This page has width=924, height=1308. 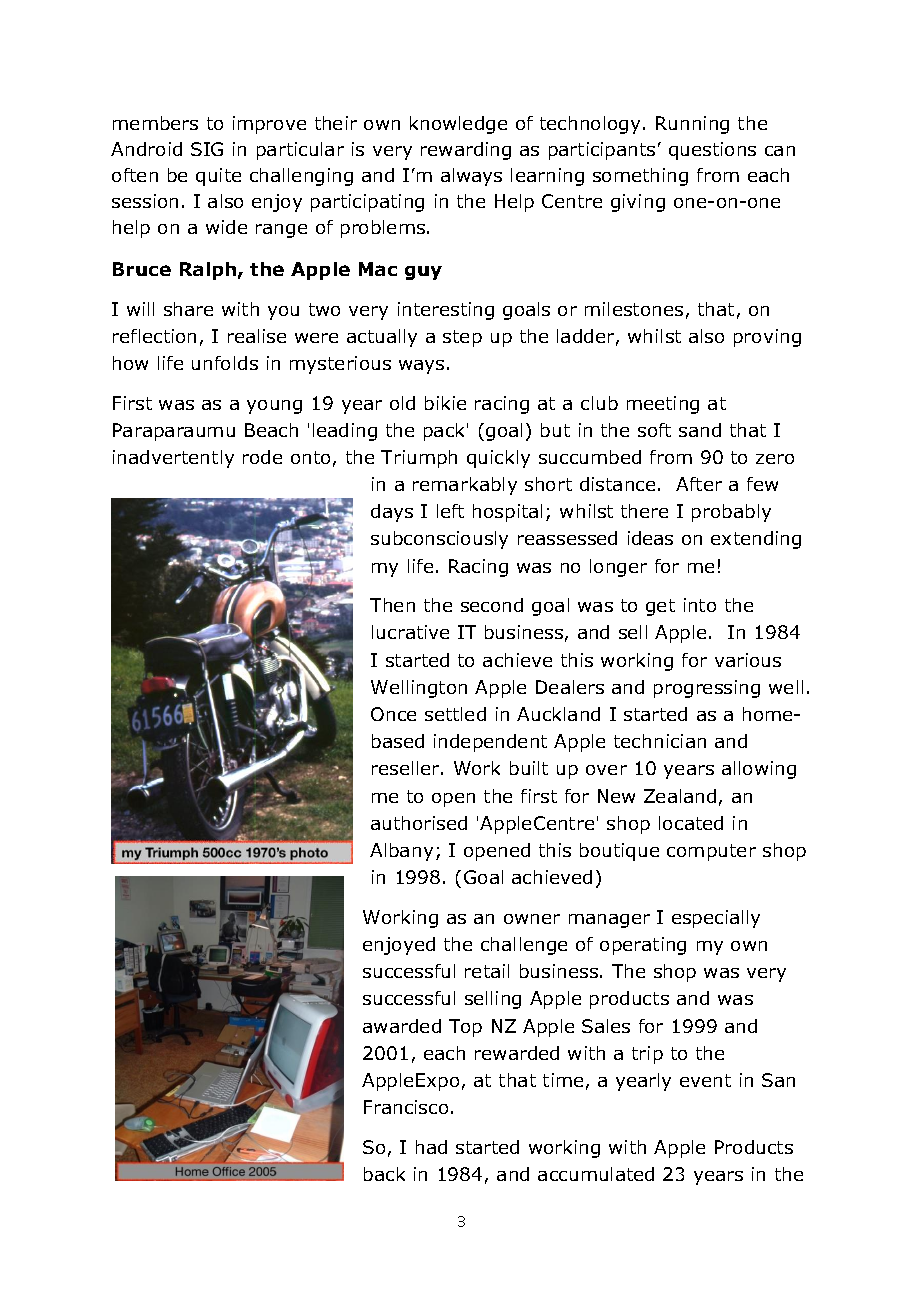 I want to click on rewarding, so click(x=466, y=151).
